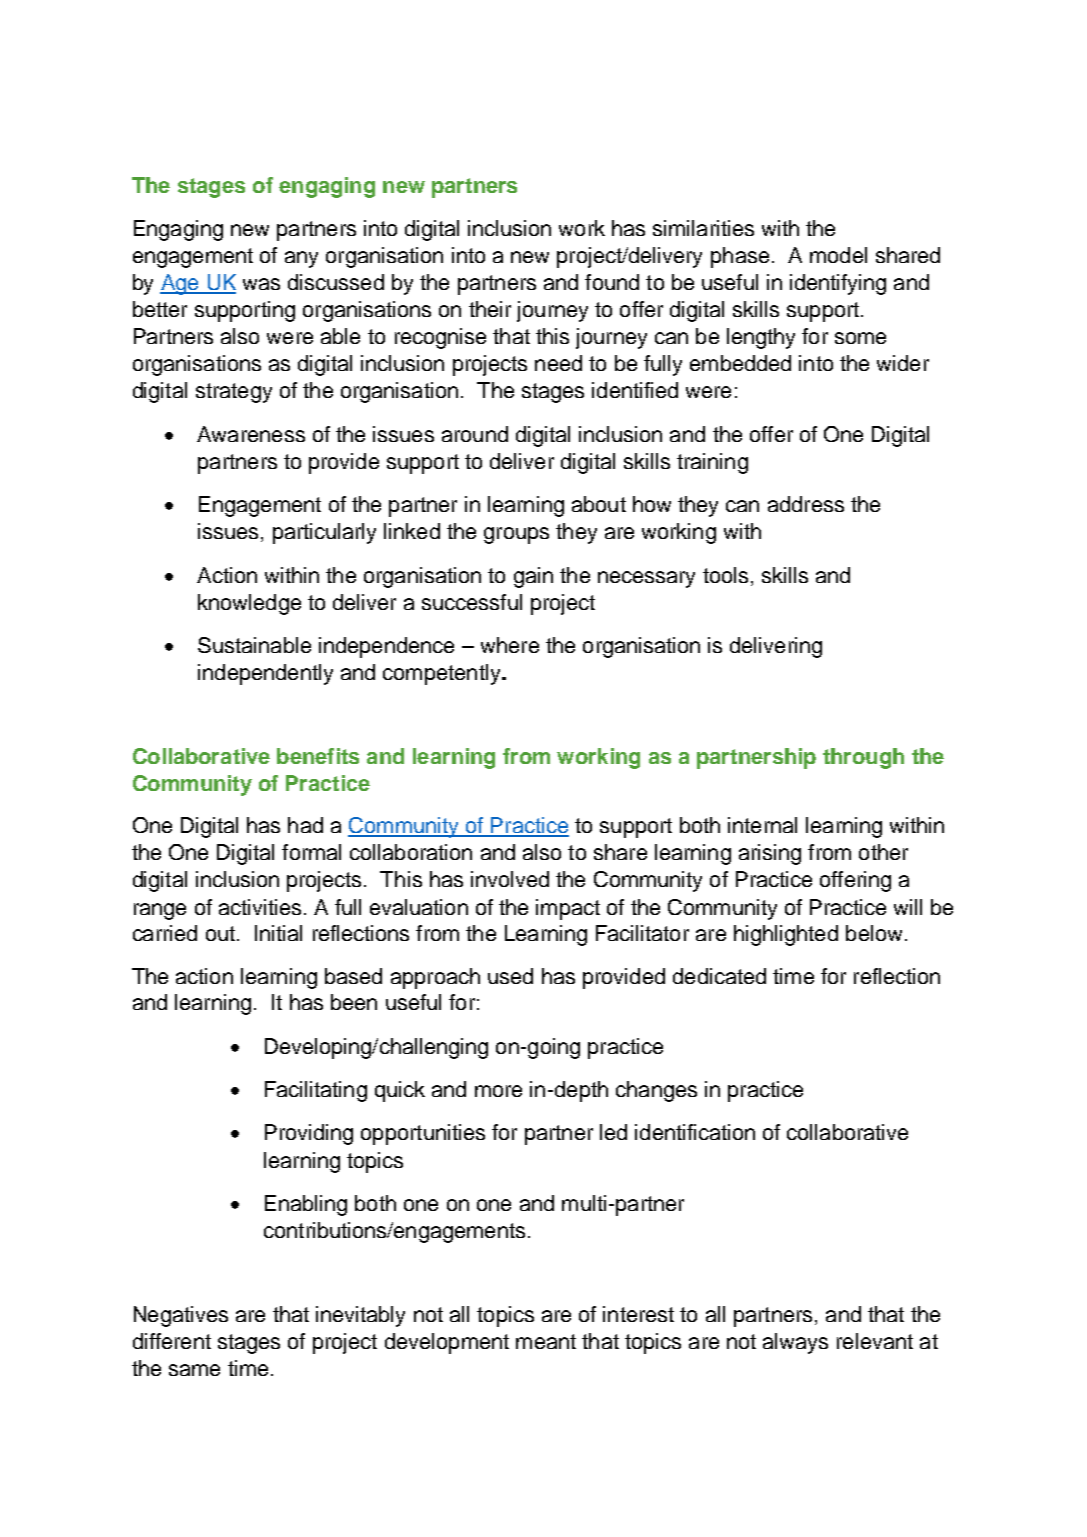 Image resolution: width=1087 pixels, height=1537 pixels. I want to click on same, so click(194, 1370).
